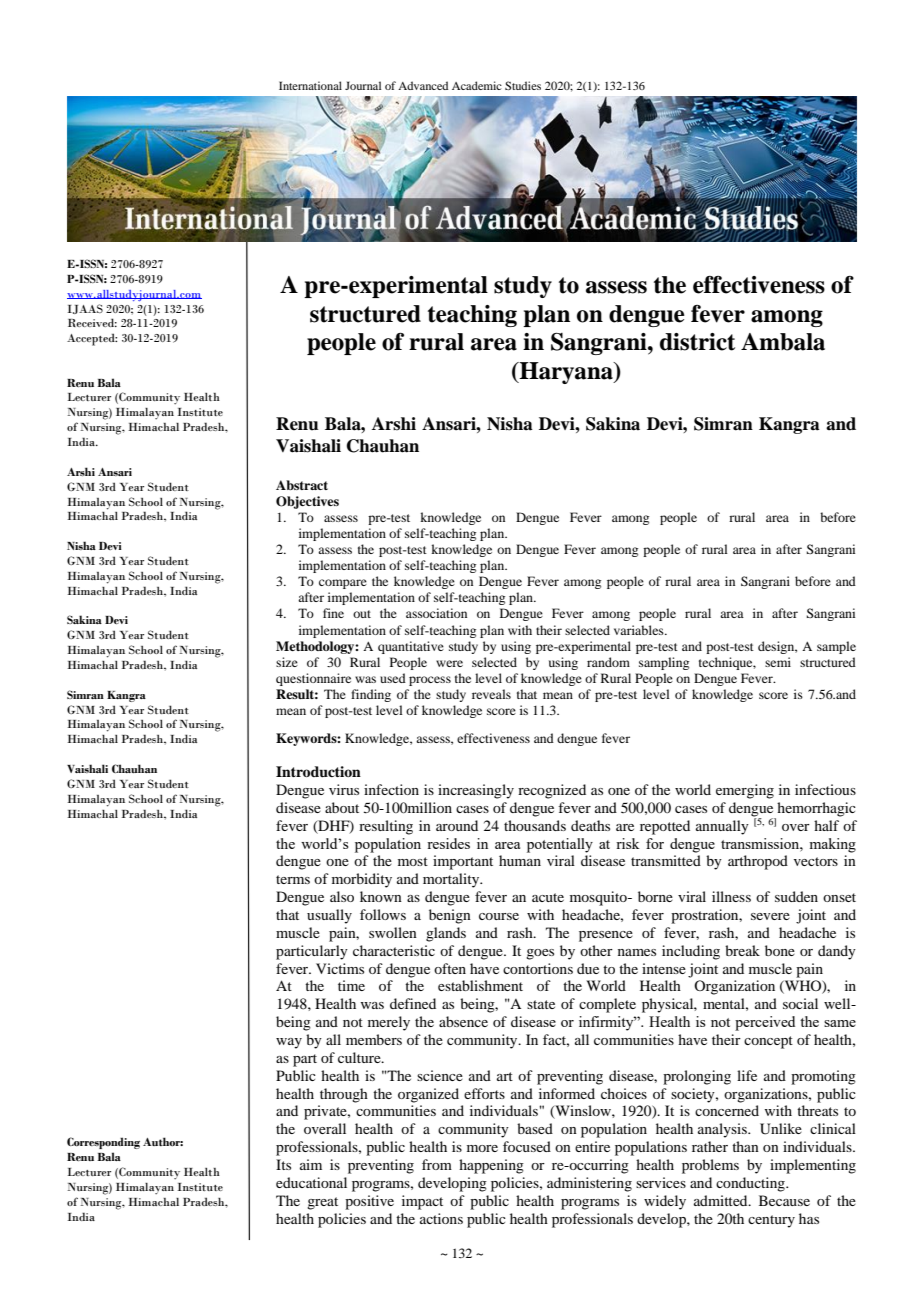  Describe the element at coordinates (523, 85) in the screenshot. I see `Studies` at that location.
